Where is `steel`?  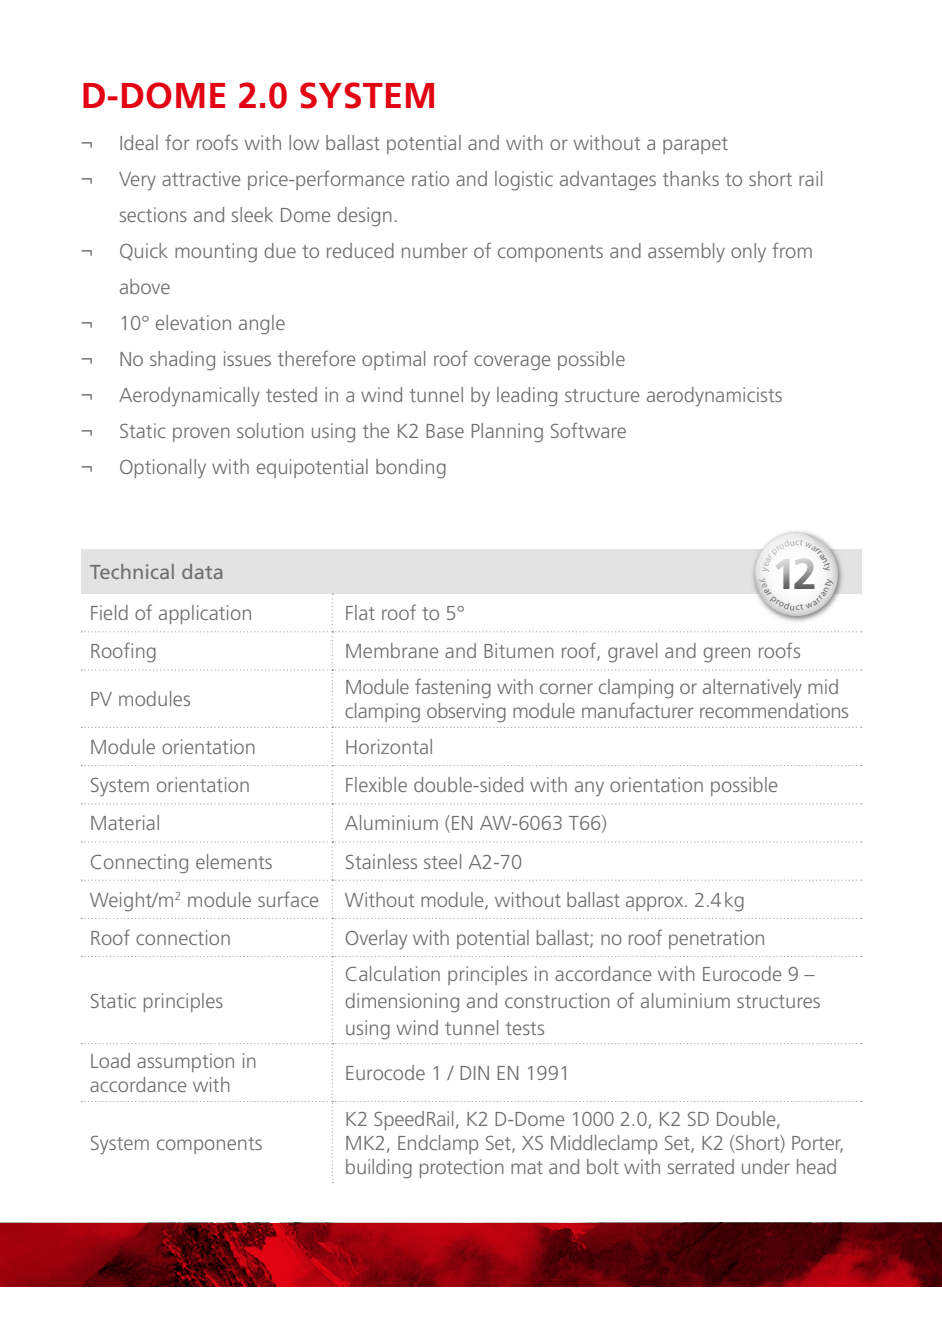 steel is located at coordinates (442, 861).
